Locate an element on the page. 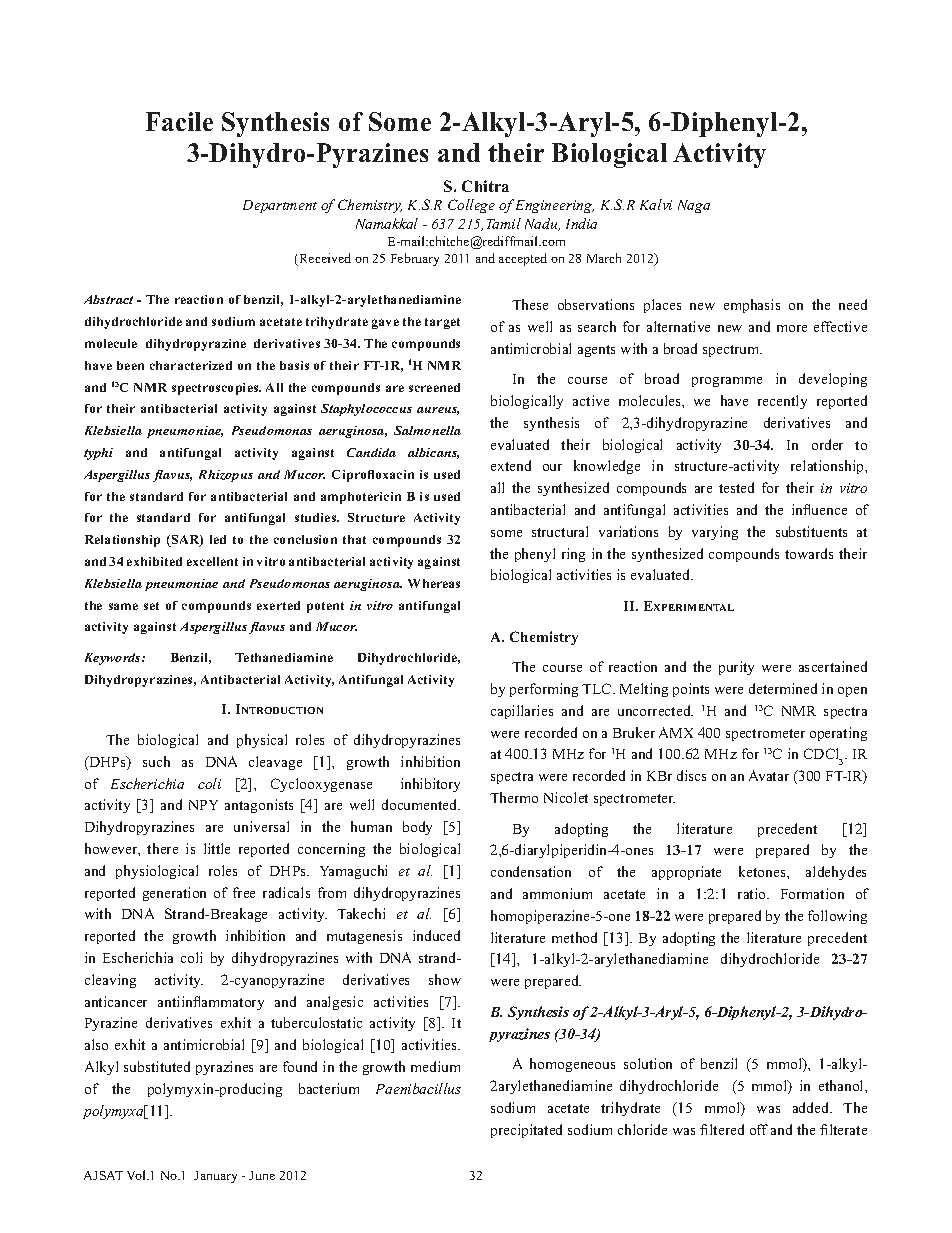 Image resolution: width=952 pixels, height=1233 pixels. January is located at coordinates (215, 1177).
